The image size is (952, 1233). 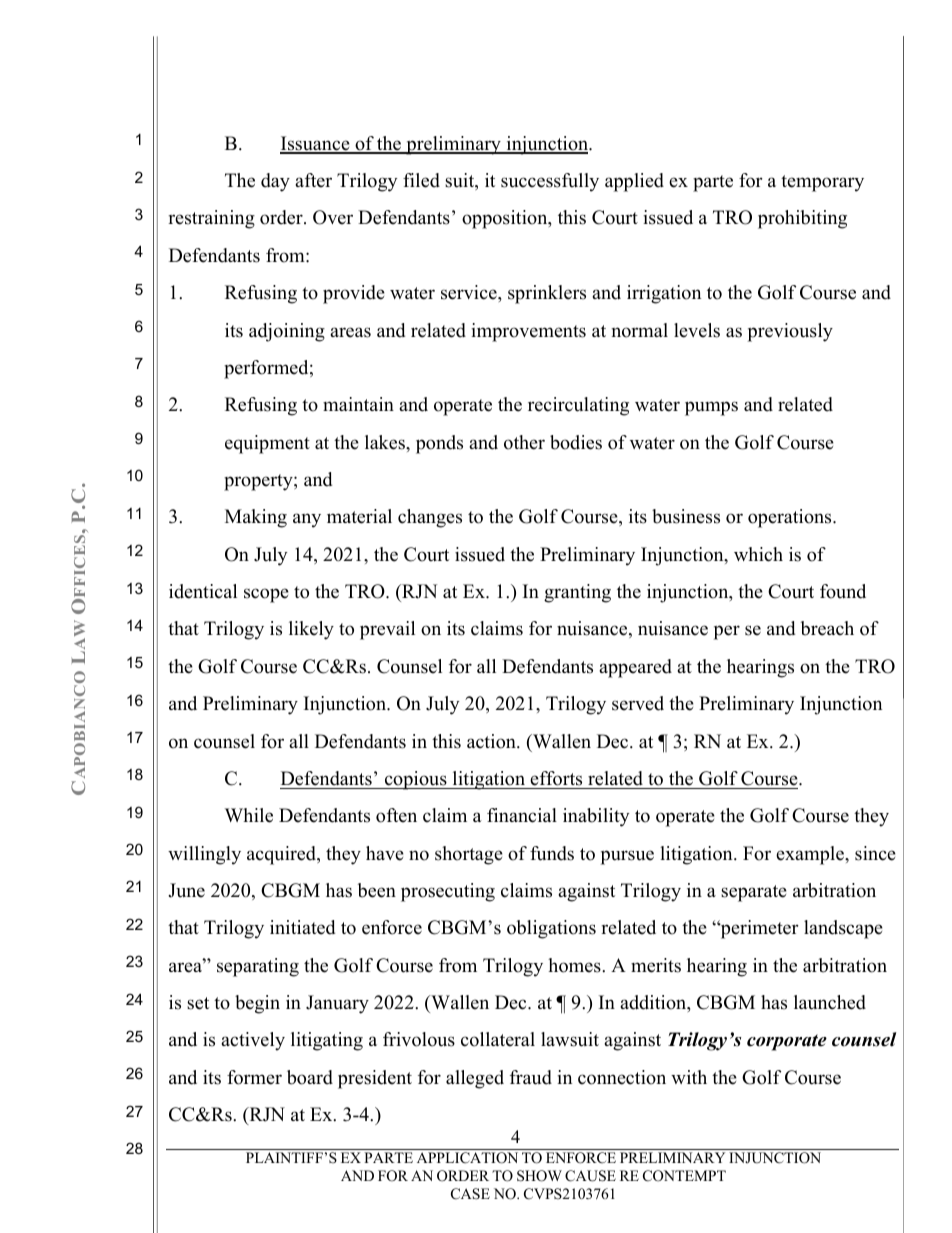 What do you see at coordinates (550, 182) in the screenshot?
I see `successfully` at bounding box center [550, 182].
